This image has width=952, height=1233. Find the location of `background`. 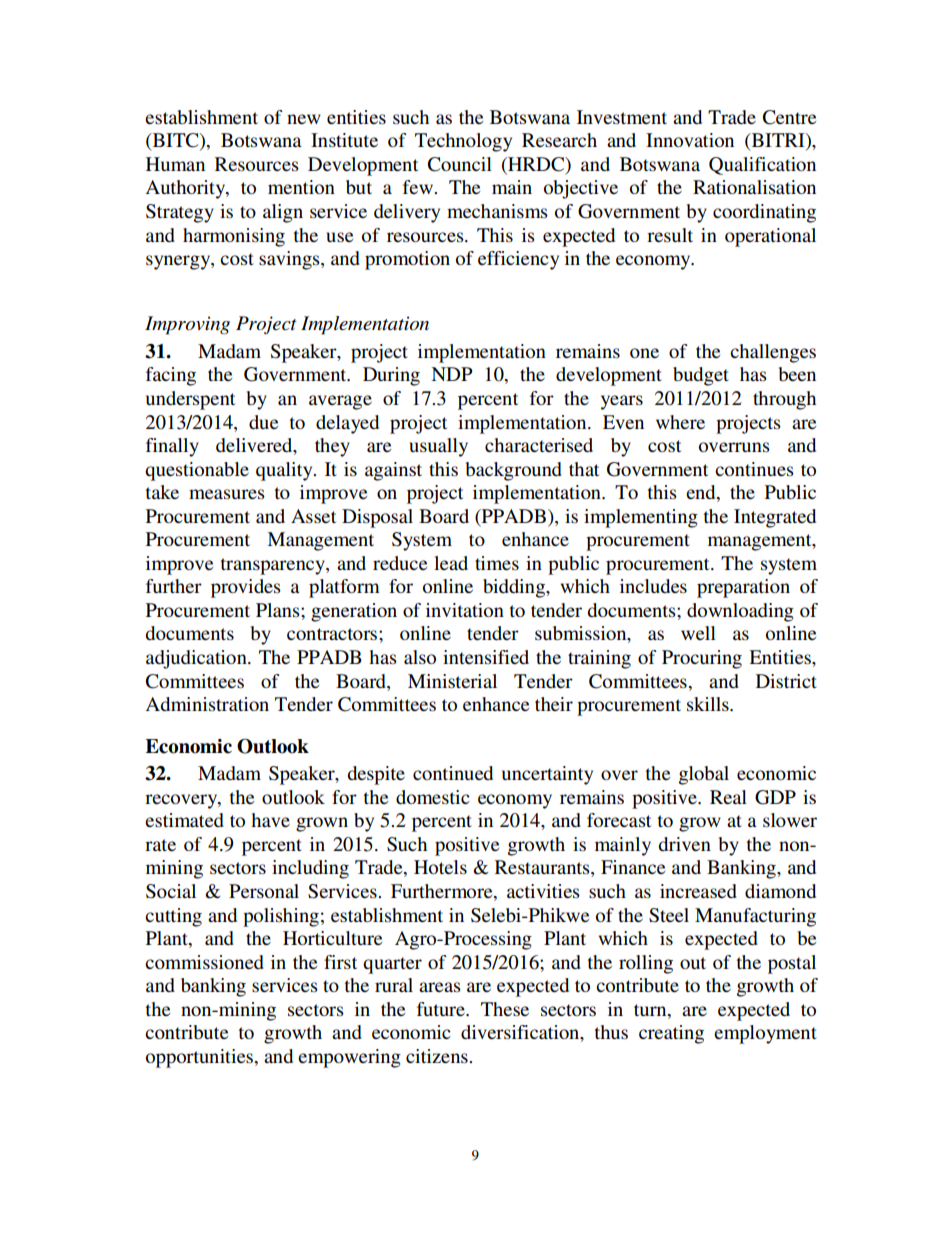

background is located at coordinates (514, 471).
